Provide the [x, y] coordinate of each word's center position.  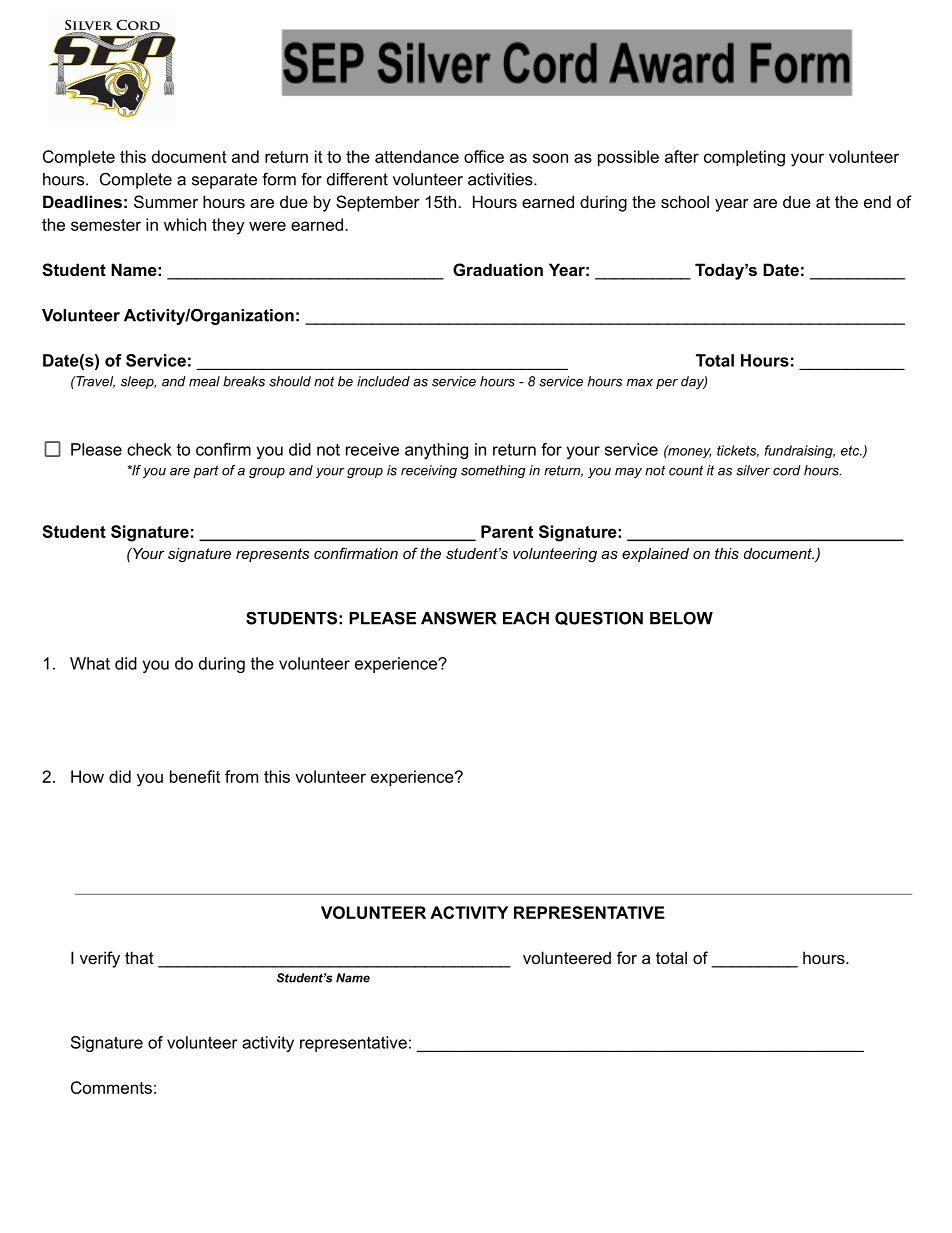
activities [501, 179]
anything [436, 451]
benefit [195, 776]
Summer [166, 201]
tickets [738, 451]
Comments [111, 1087]
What [90, 663]
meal [204, 381]
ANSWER [459, 618]
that [139, 957]
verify [100, 959]
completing [744, 158]
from [241, 776]
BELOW [681, 618]
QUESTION [599, 618]
